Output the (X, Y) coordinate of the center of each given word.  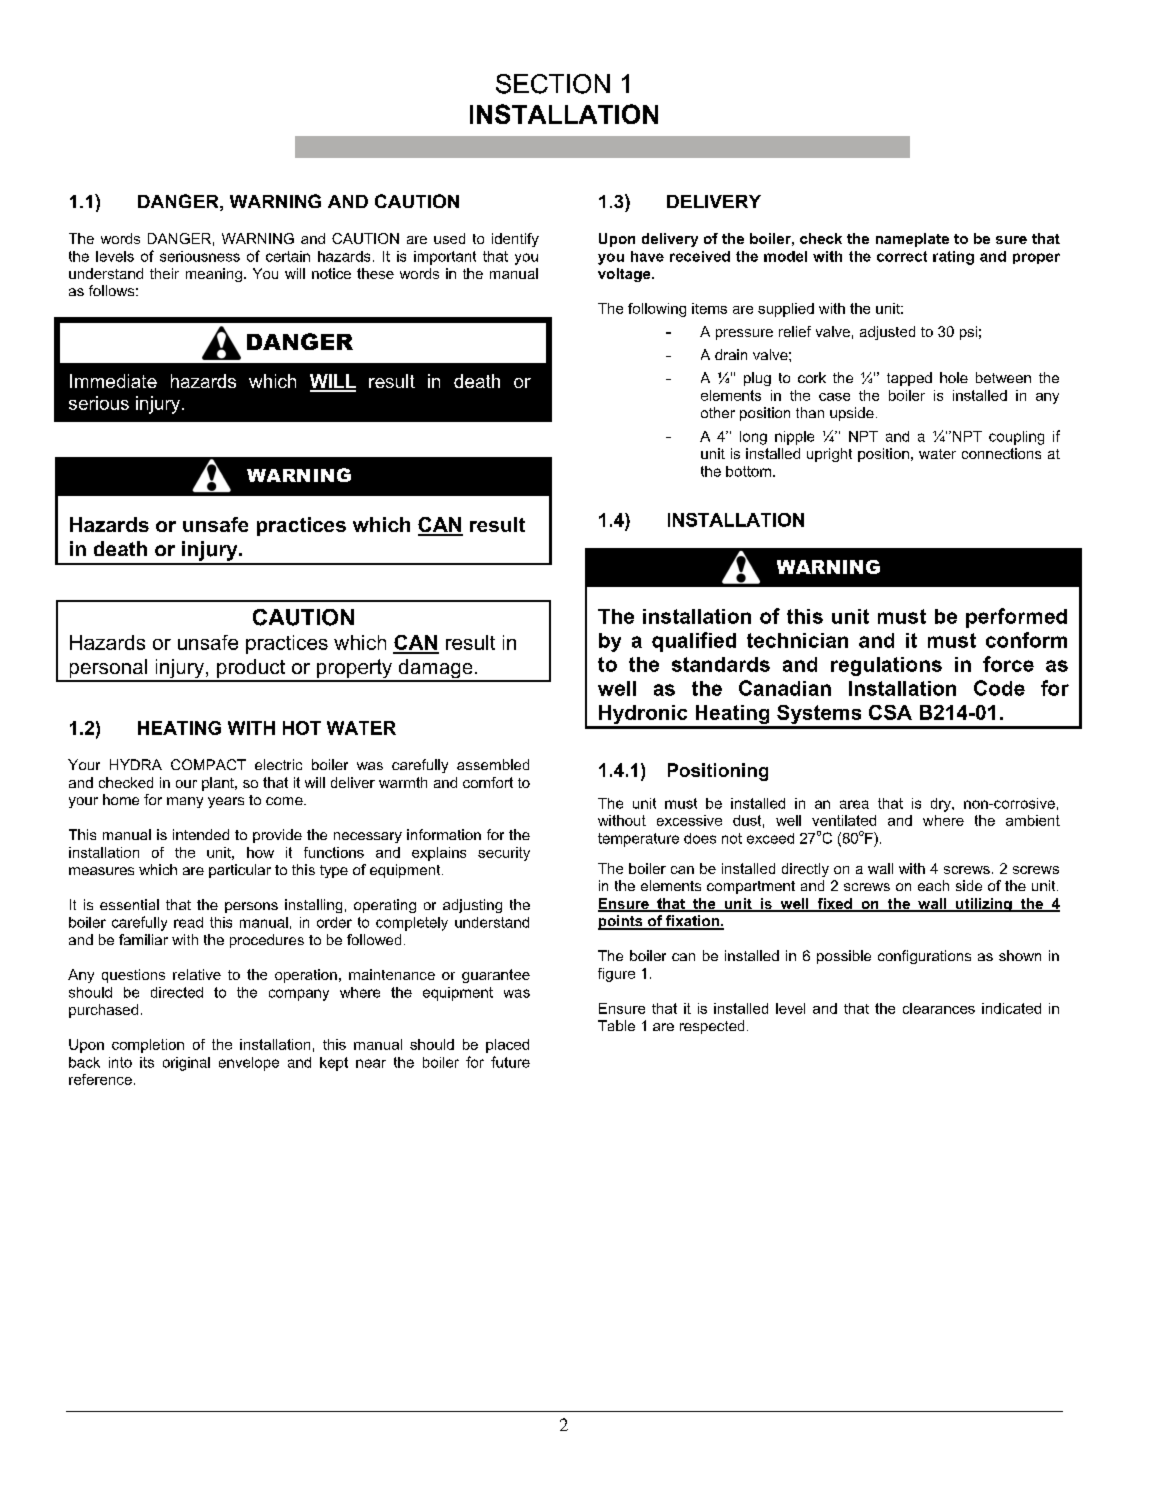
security (504, 854)
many (185, 802)
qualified (694, 642)
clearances (939, 1008)
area (854, 804)
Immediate (113, 381)
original (186, 1064)
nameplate (912, 240)
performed (1016, 618)
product (251, 670)
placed (507, 1046)
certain (288, 256)
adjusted (887, 333)
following (657, 310)
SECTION (553, 84)
